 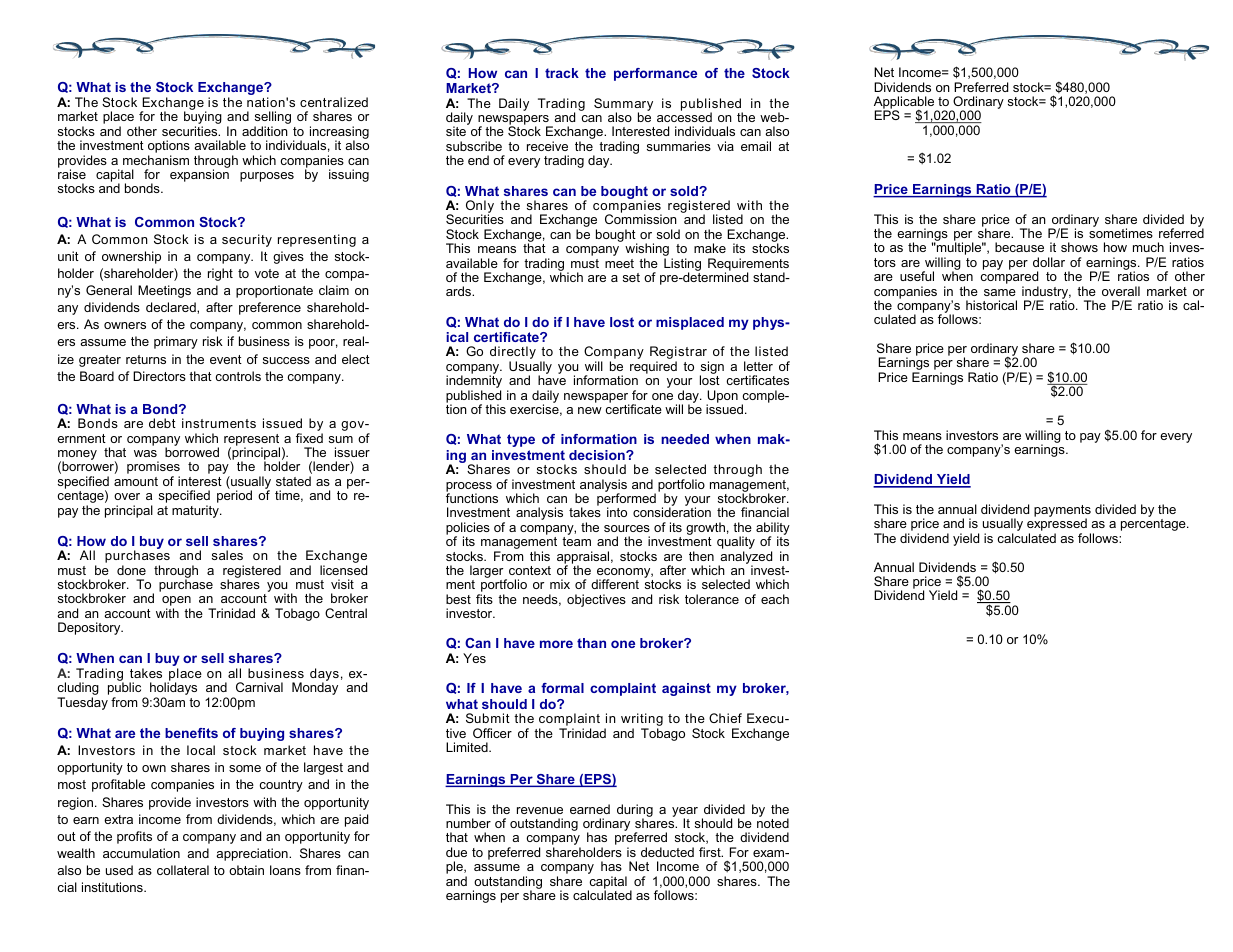 What do you see at coordinates (623, 105) in the image?
I see `Summary` at bounding box center [623, 105].
